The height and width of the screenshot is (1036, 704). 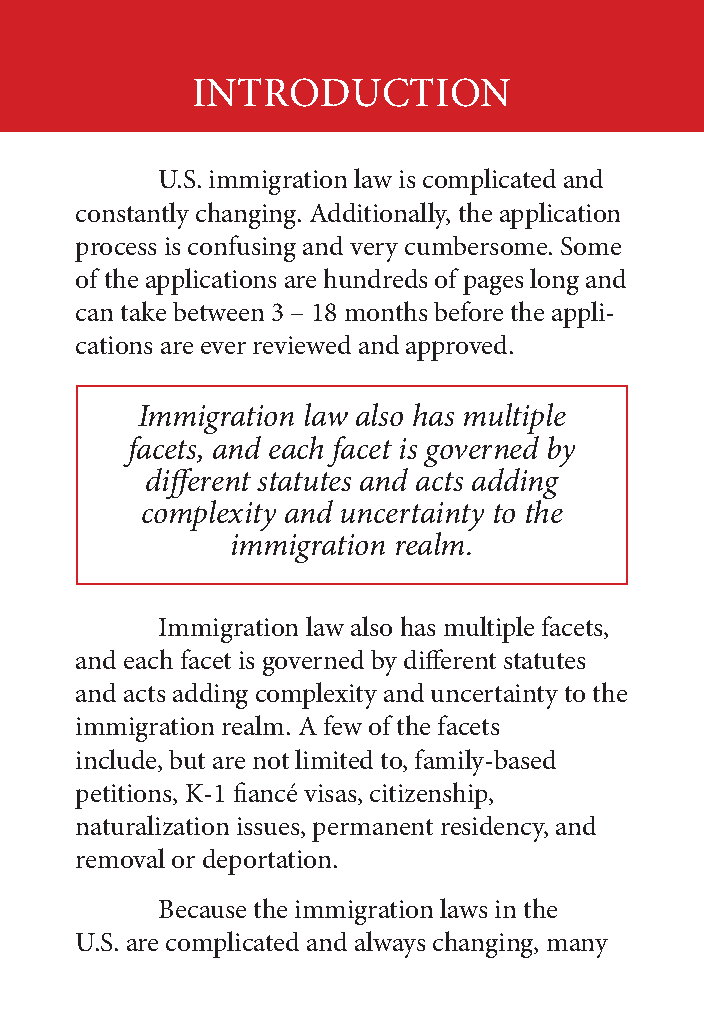 What do you see at coordinates (352, 92) in the screenshot?
I see `INTRODUCTION` at bounding box center [352, 92].
